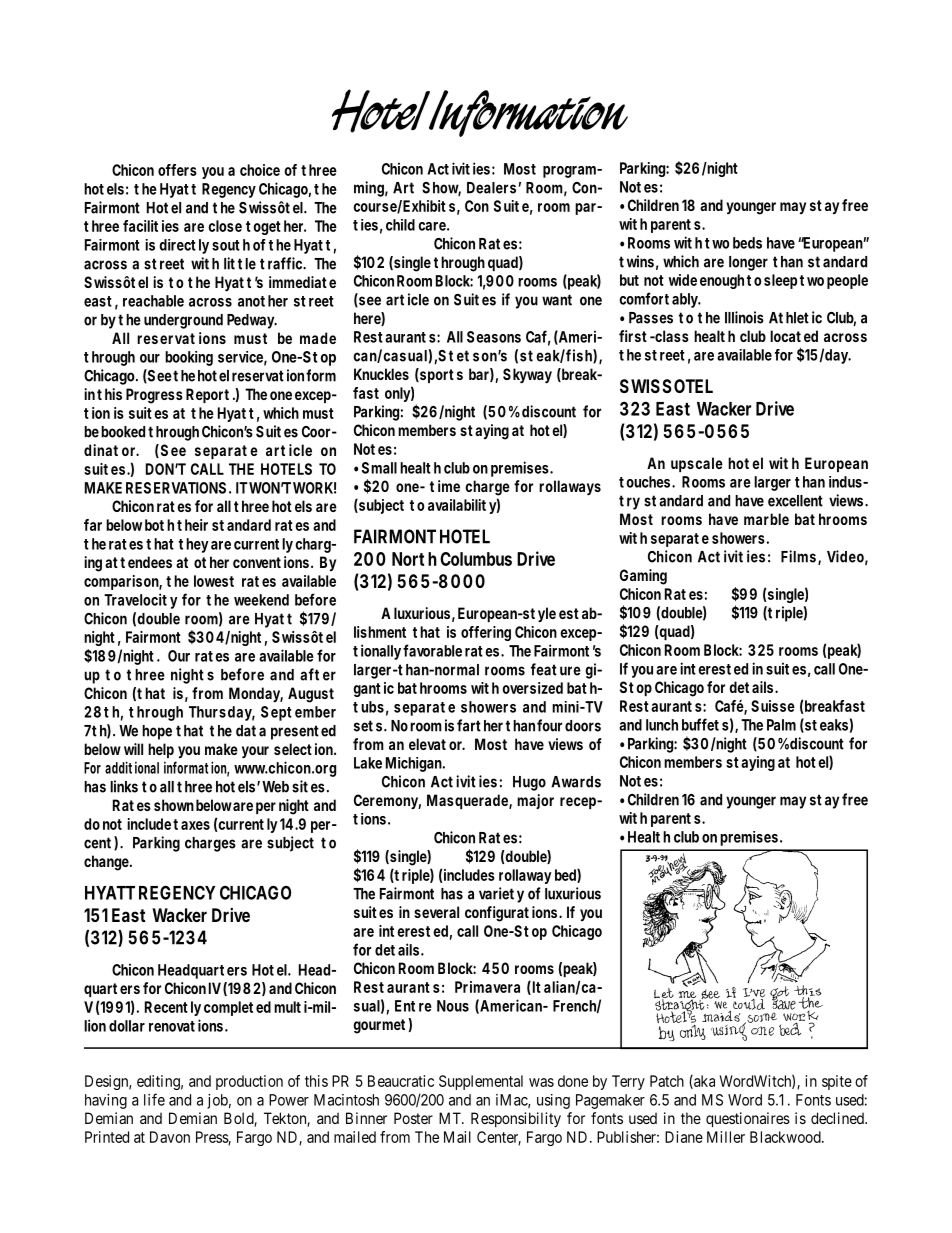 The image size is (952, 1233). Describe the element at coordinates (256, 694) in the screenshot. I see `Monday` at that location.
